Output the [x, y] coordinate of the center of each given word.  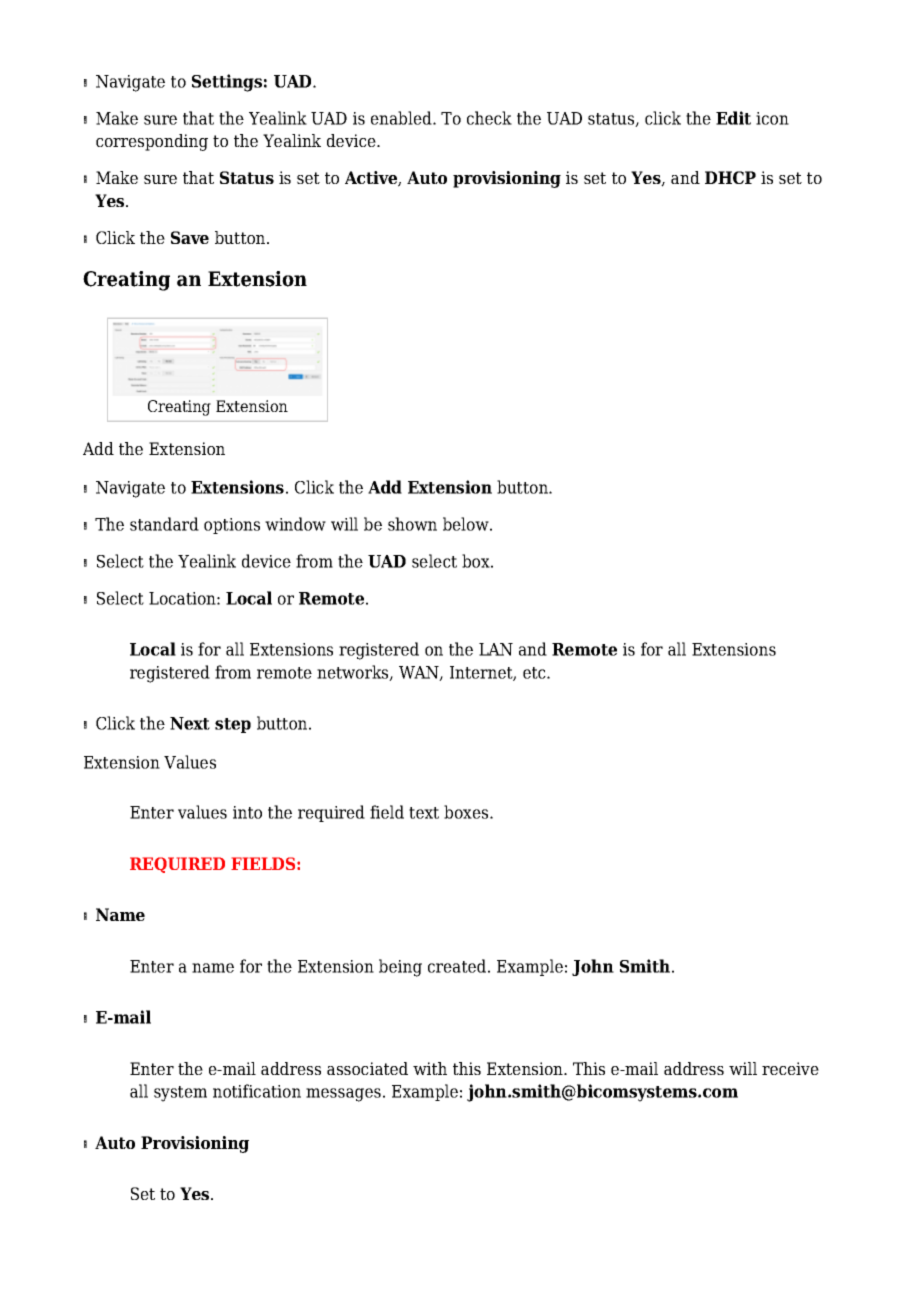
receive [790, 1068]
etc [535, 673]
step [233, 725]
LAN [496, 649]
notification [257, 1091]
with [430, 1068]
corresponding [152, 142]
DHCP [730, 177]
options [232, 526]
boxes [467, 812]
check [489, 118]
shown [412, 524]
